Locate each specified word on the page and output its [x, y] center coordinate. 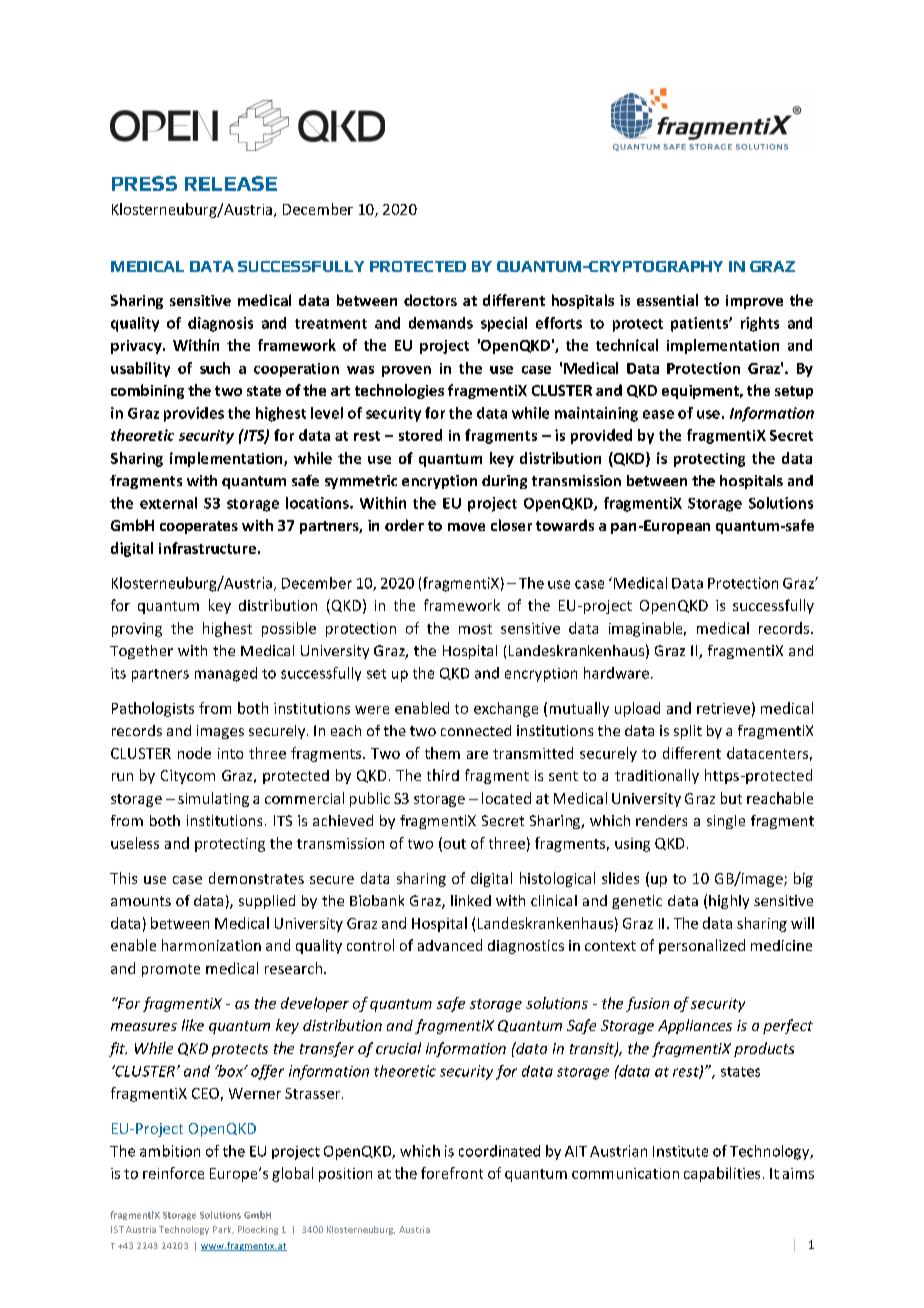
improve [754, 302]
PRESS [144, 183]
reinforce [173, 1173]
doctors [430, 300]
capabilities [722, 1174]
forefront [452, 1173]
